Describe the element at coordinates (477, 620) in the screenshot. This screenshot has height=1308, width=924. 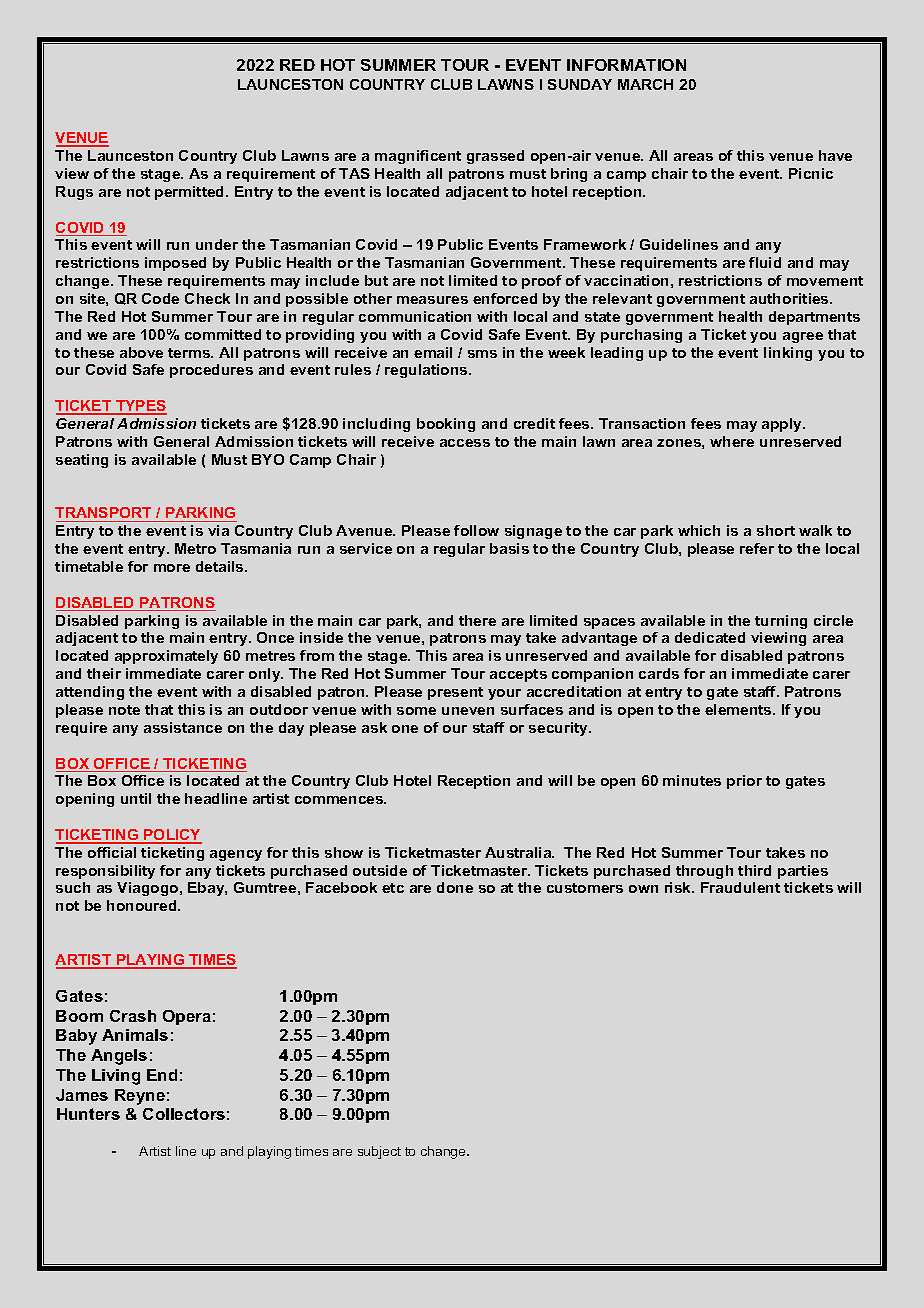
I see `there` at that location.
